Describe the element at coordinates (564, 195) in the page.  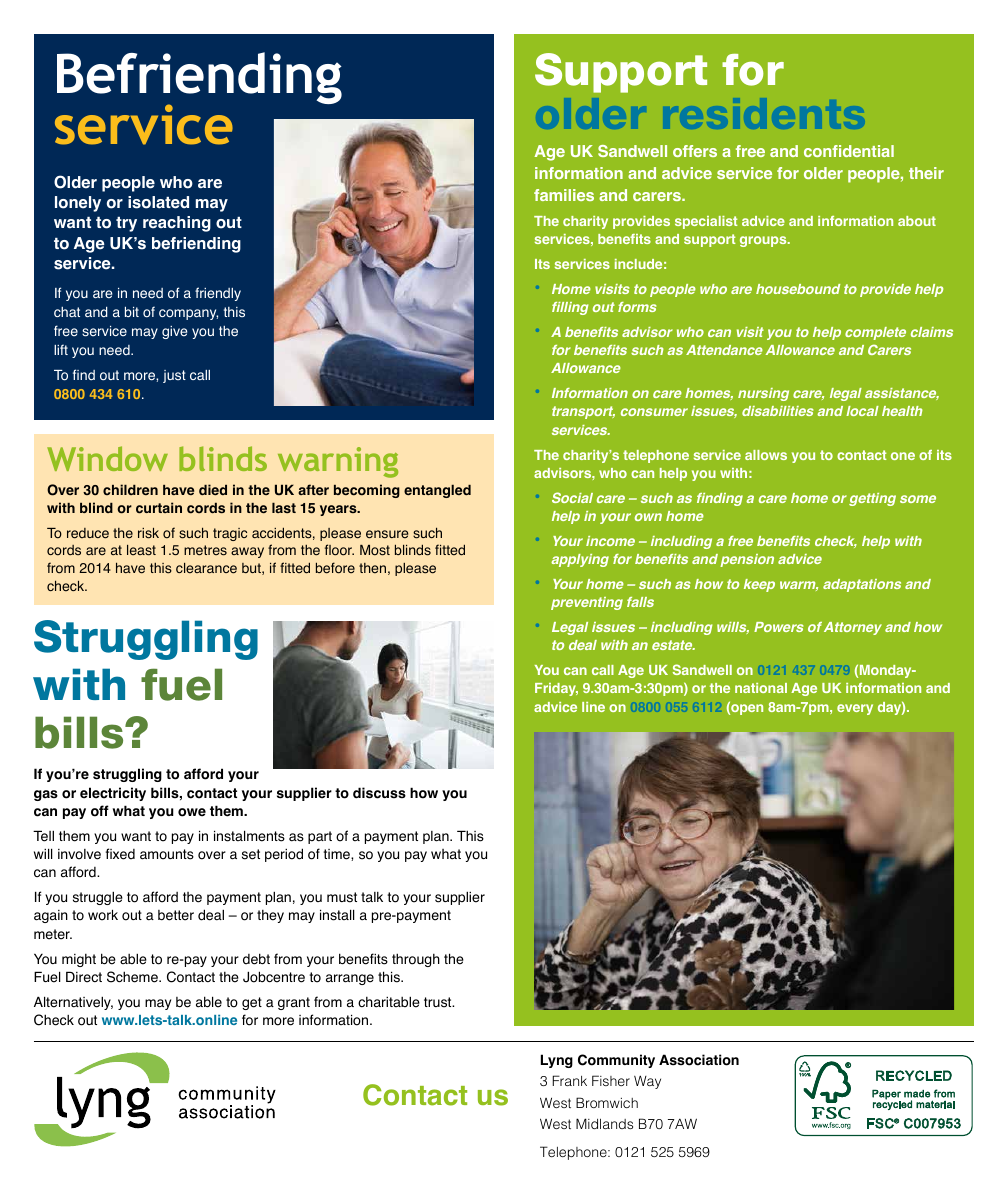
I see `families` at that location.
